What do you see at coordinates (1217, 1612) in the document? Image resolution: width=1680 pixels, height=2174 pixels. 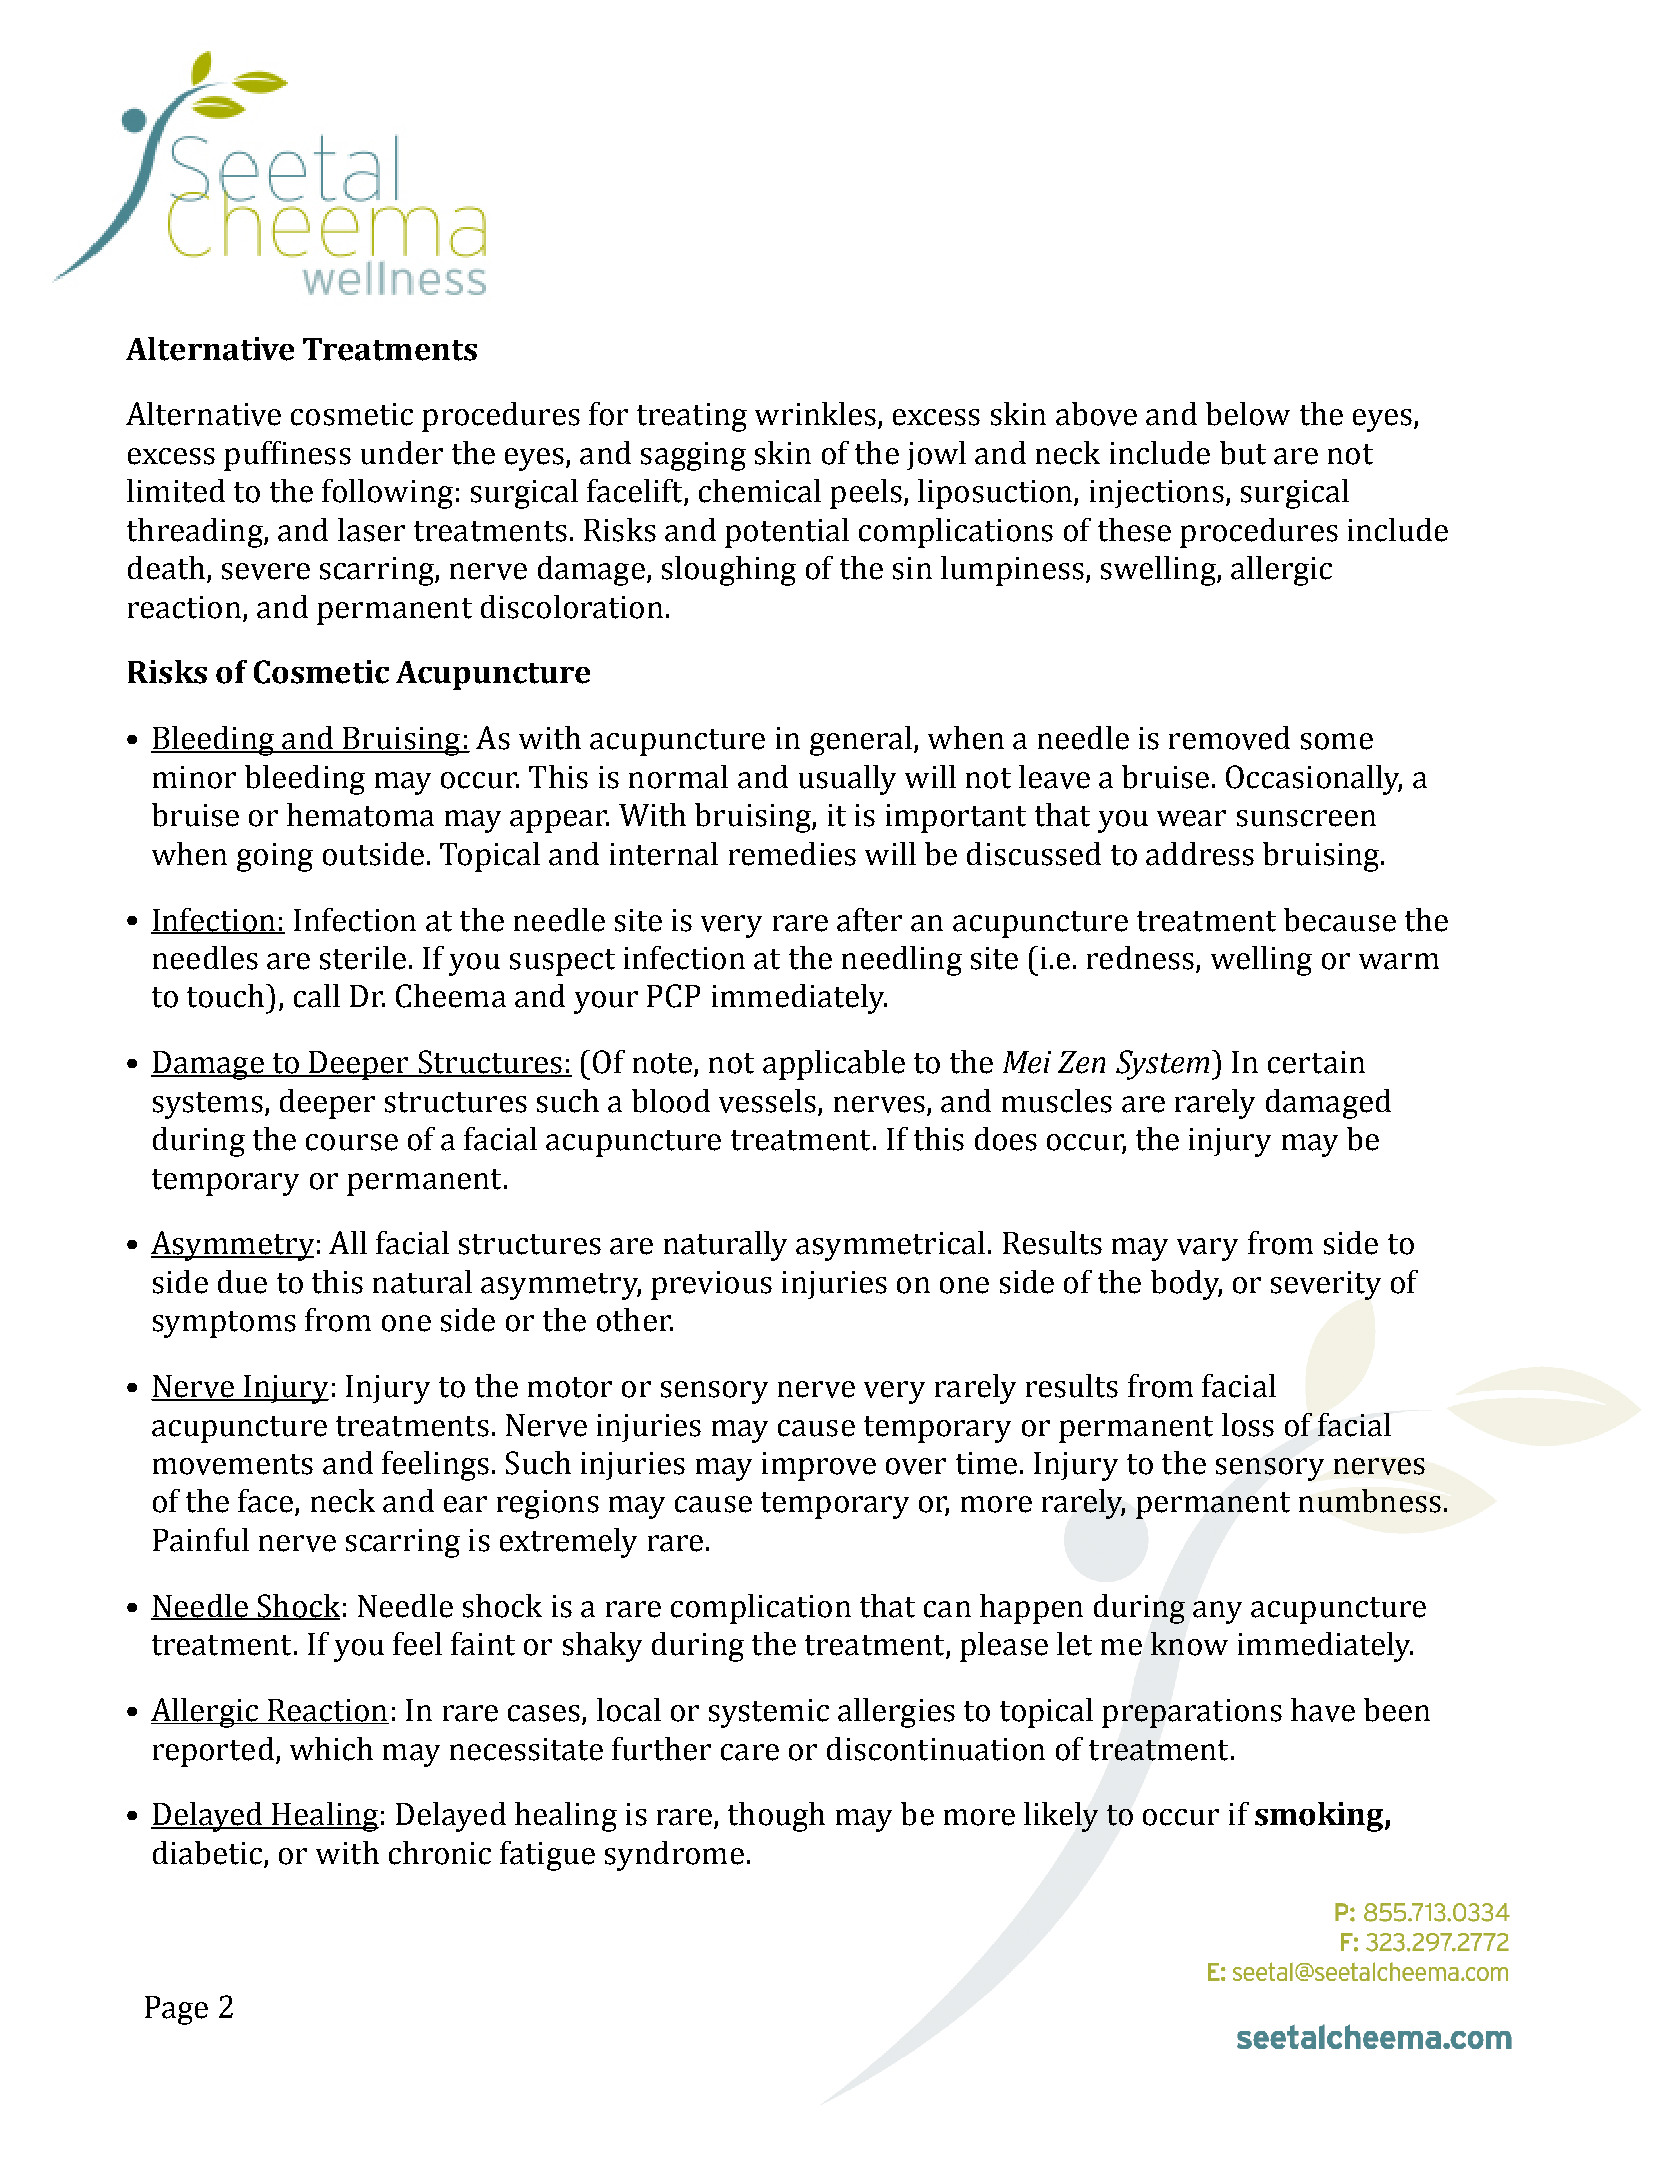 I see `any` at bounding box center [1217, 1612].
